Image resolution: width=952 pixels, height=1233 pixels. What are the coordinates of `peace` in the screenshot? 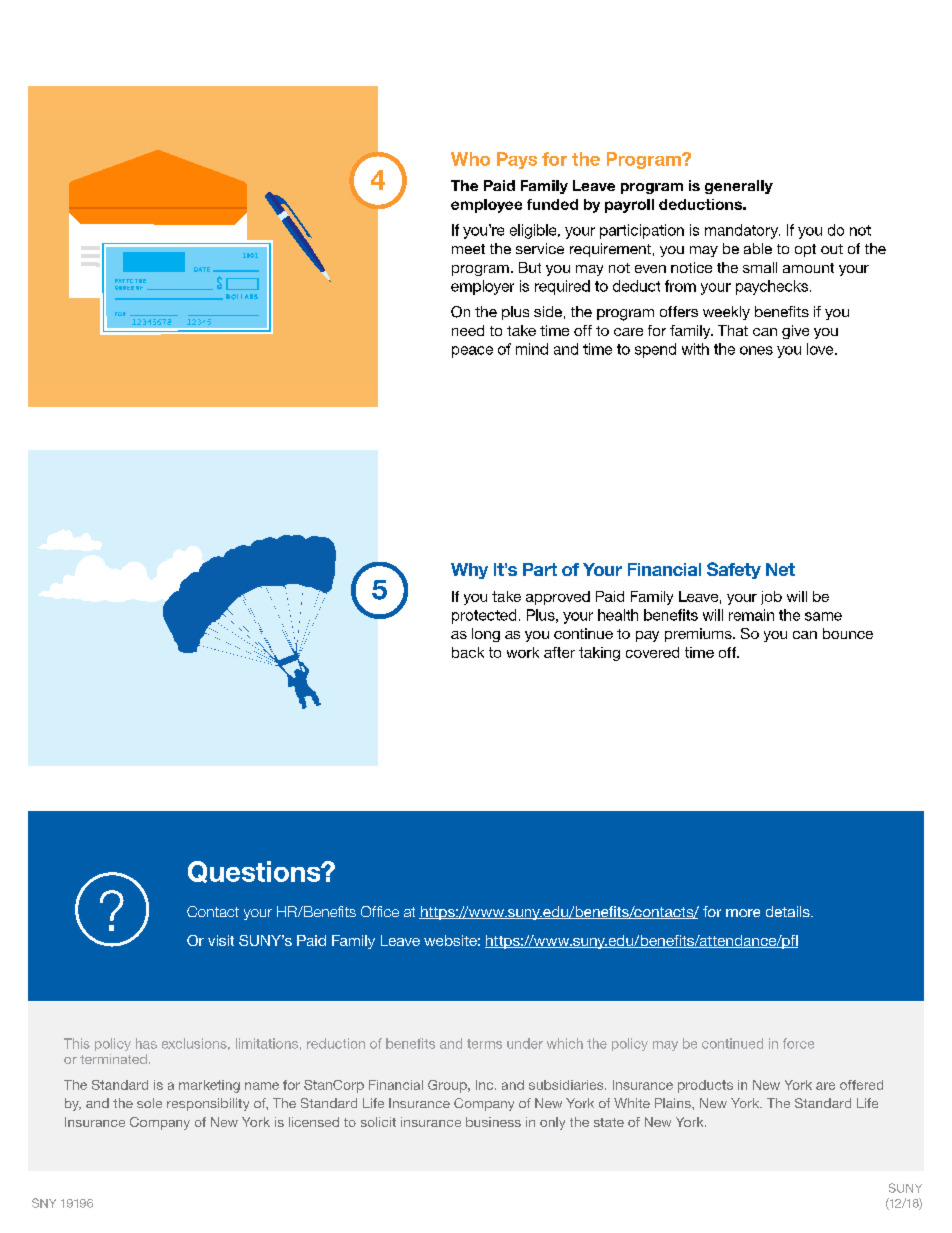 It's located at (472, 352).
